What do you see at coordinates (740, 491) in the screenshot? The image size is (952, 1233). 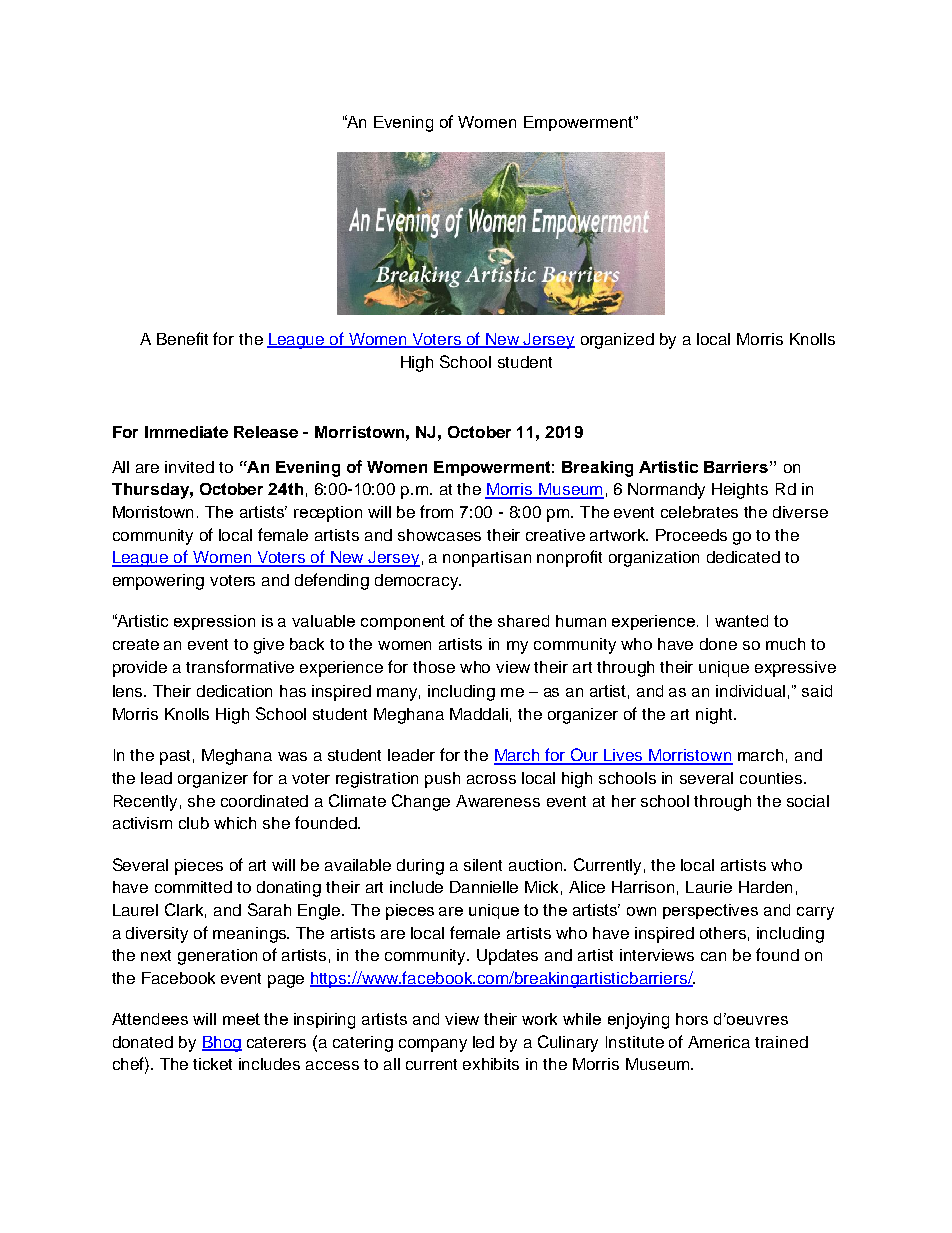 I see `Heights` at bounding box center [740, 491].
